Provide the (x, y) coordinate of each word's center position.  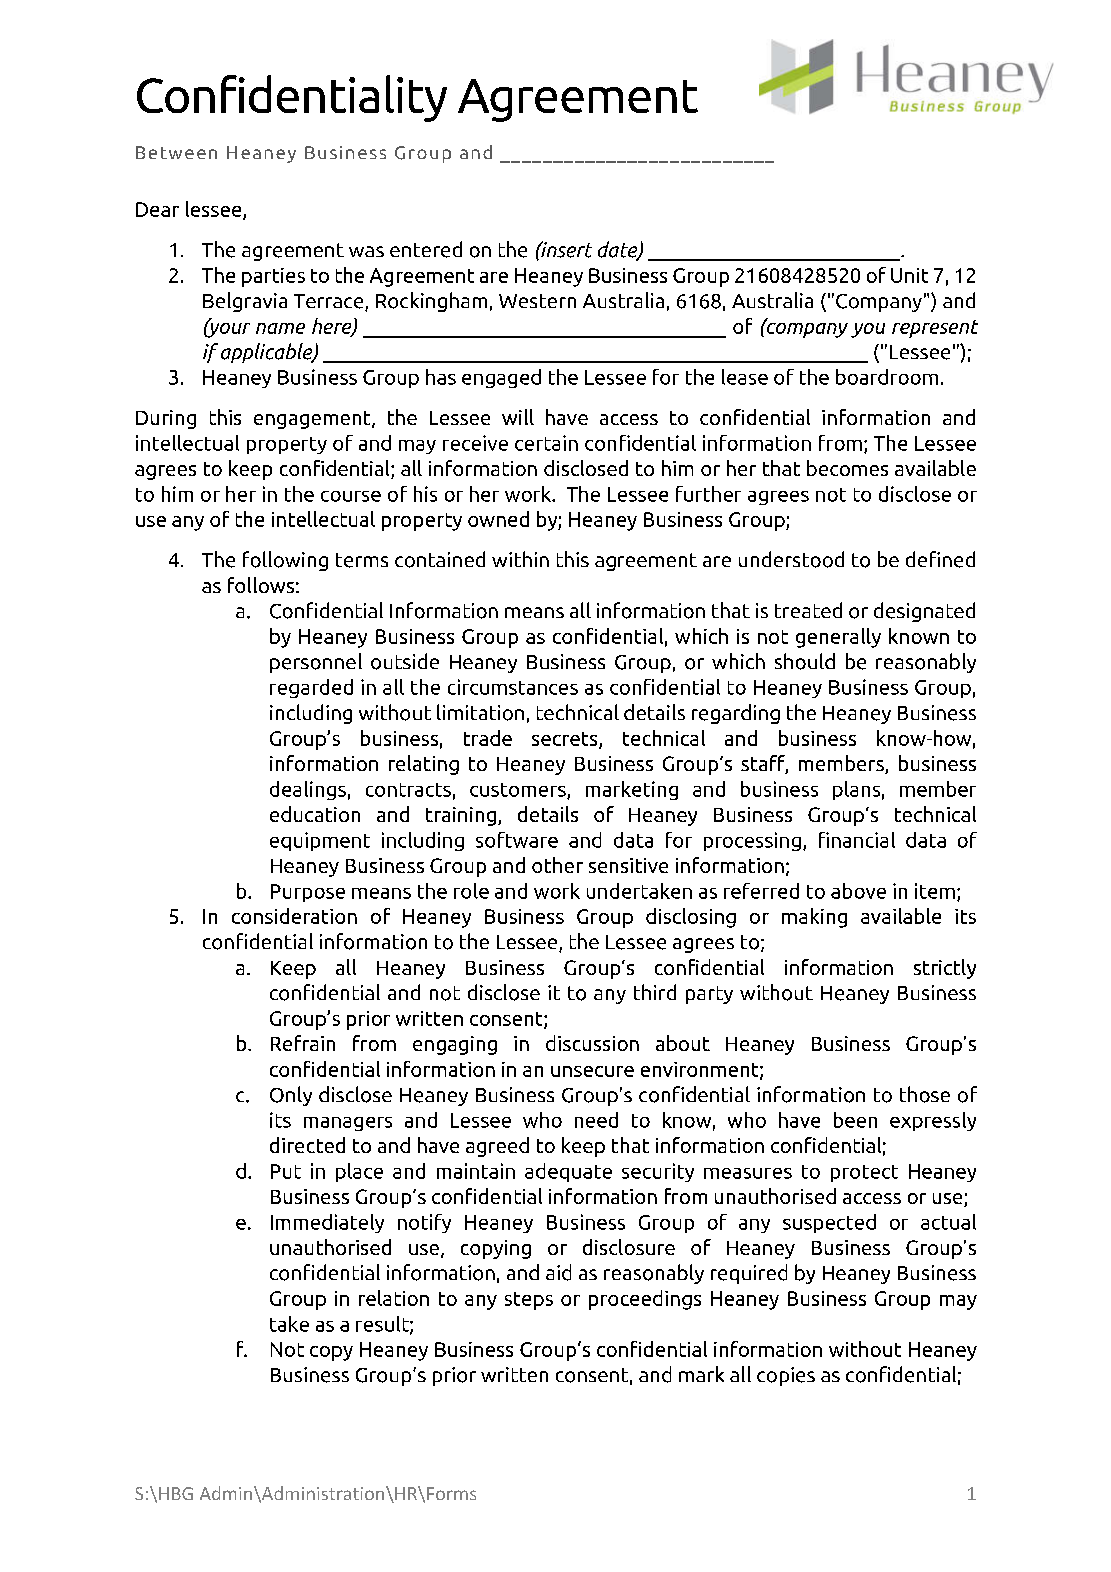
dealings (308, 790)
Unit (909, 275)
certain (546, 443)
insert (565, 249)
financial (857, 840)
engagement (313, 420)
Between (176, 152)
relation (394, 1298)
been (855, 1120)
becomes (847, 468)
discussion (592, 1043)
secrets (566, 740)
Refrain (303, 1043)
